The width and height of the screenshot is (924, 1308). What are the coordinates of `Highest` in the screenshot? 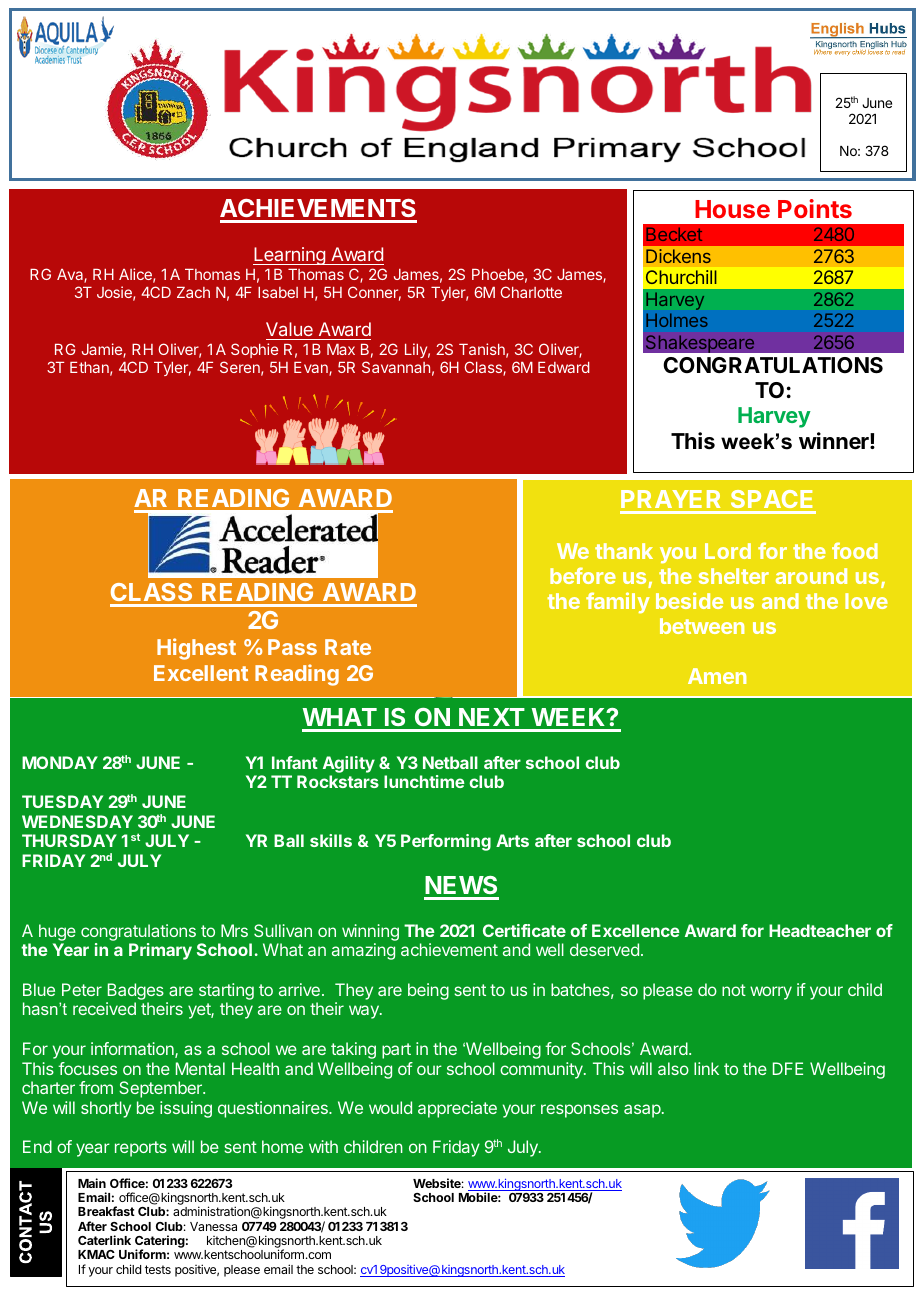 It's located at (196, 649).
